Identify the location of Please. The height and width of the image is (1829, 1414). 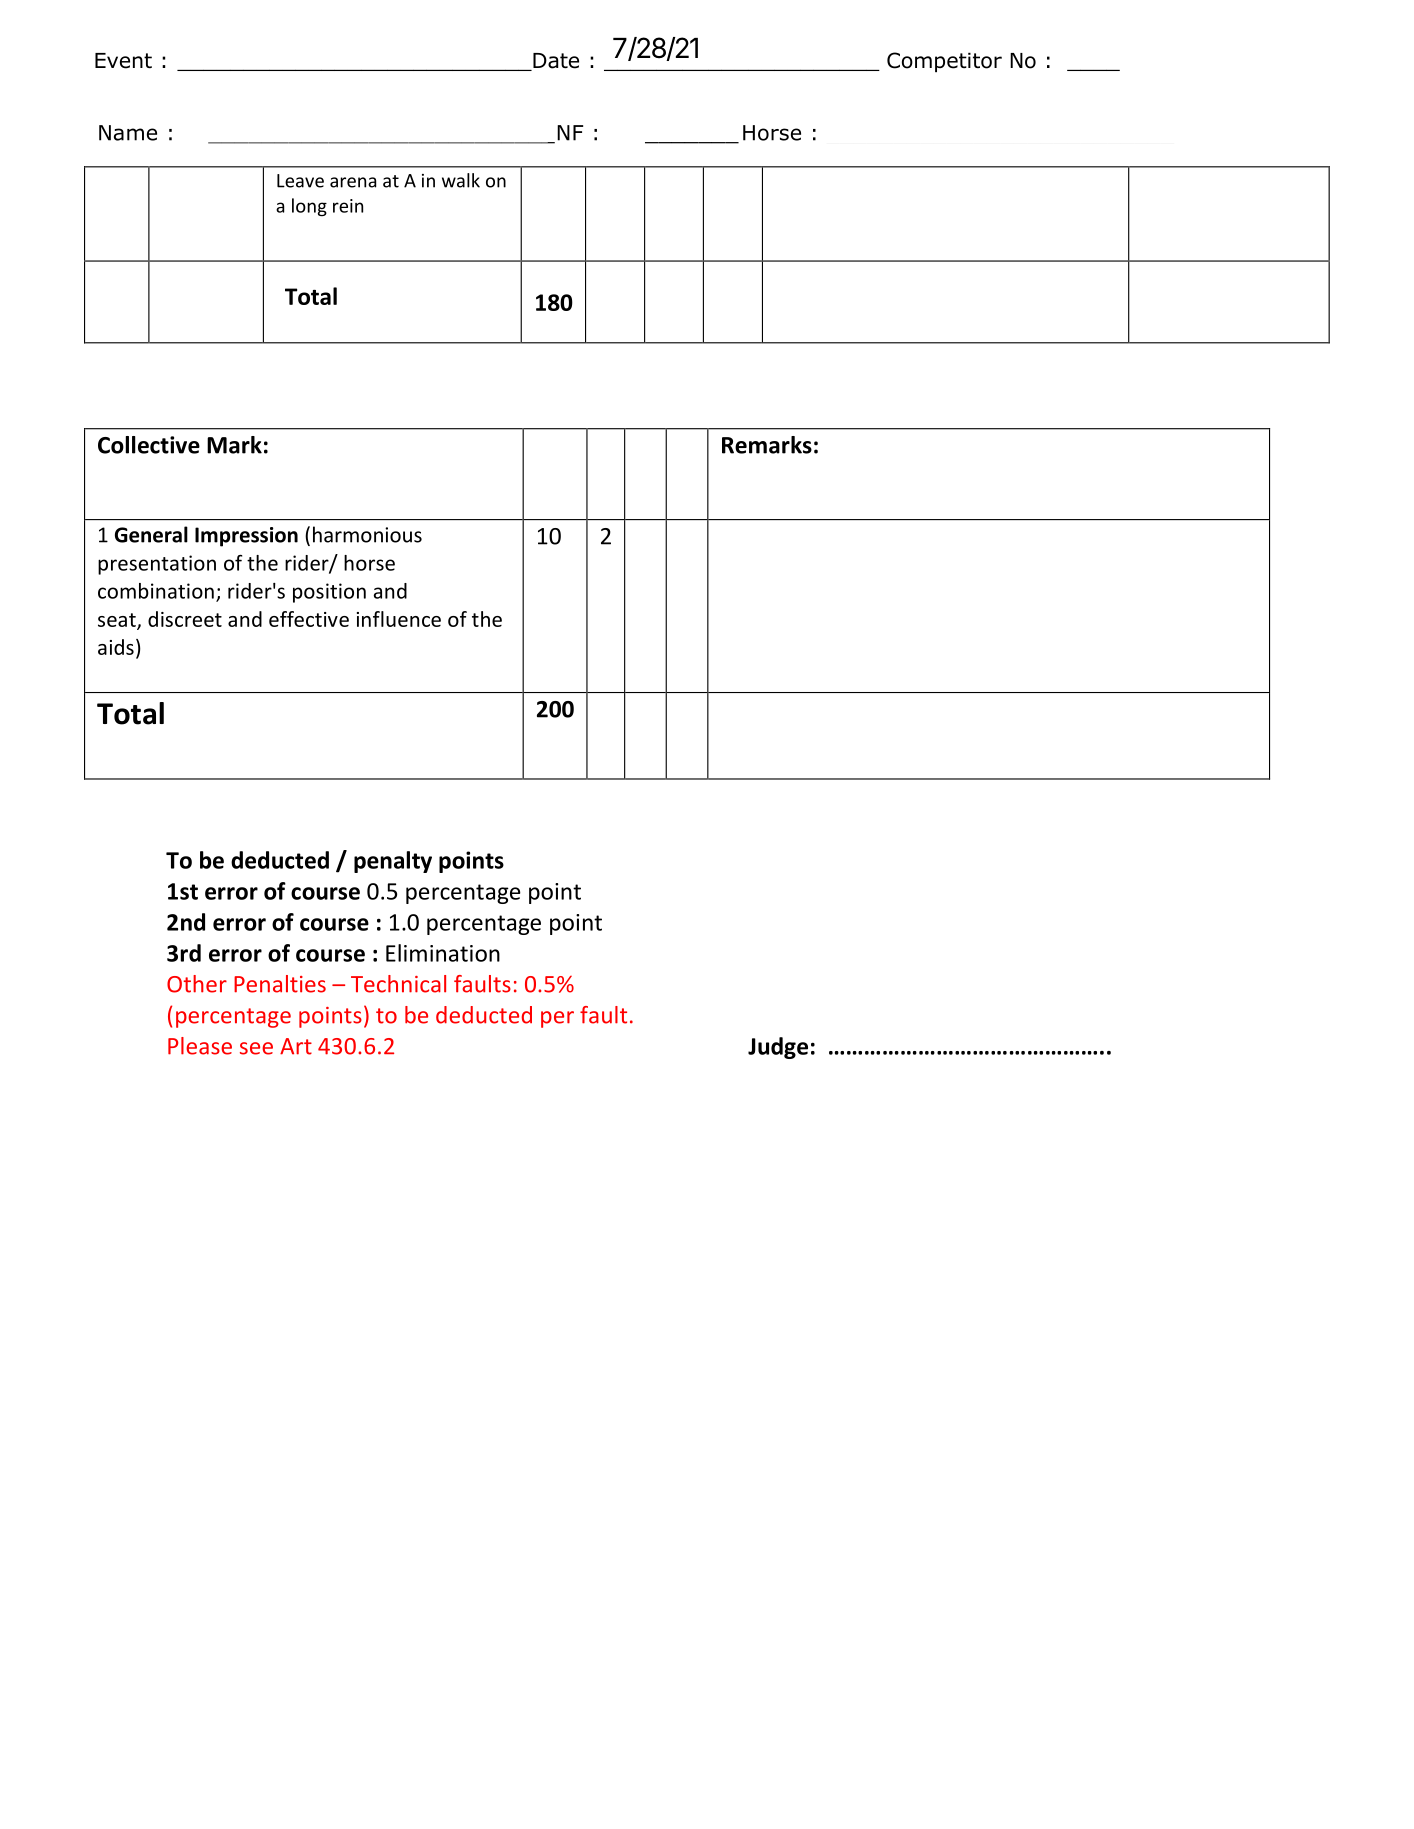
(200, 1046).
